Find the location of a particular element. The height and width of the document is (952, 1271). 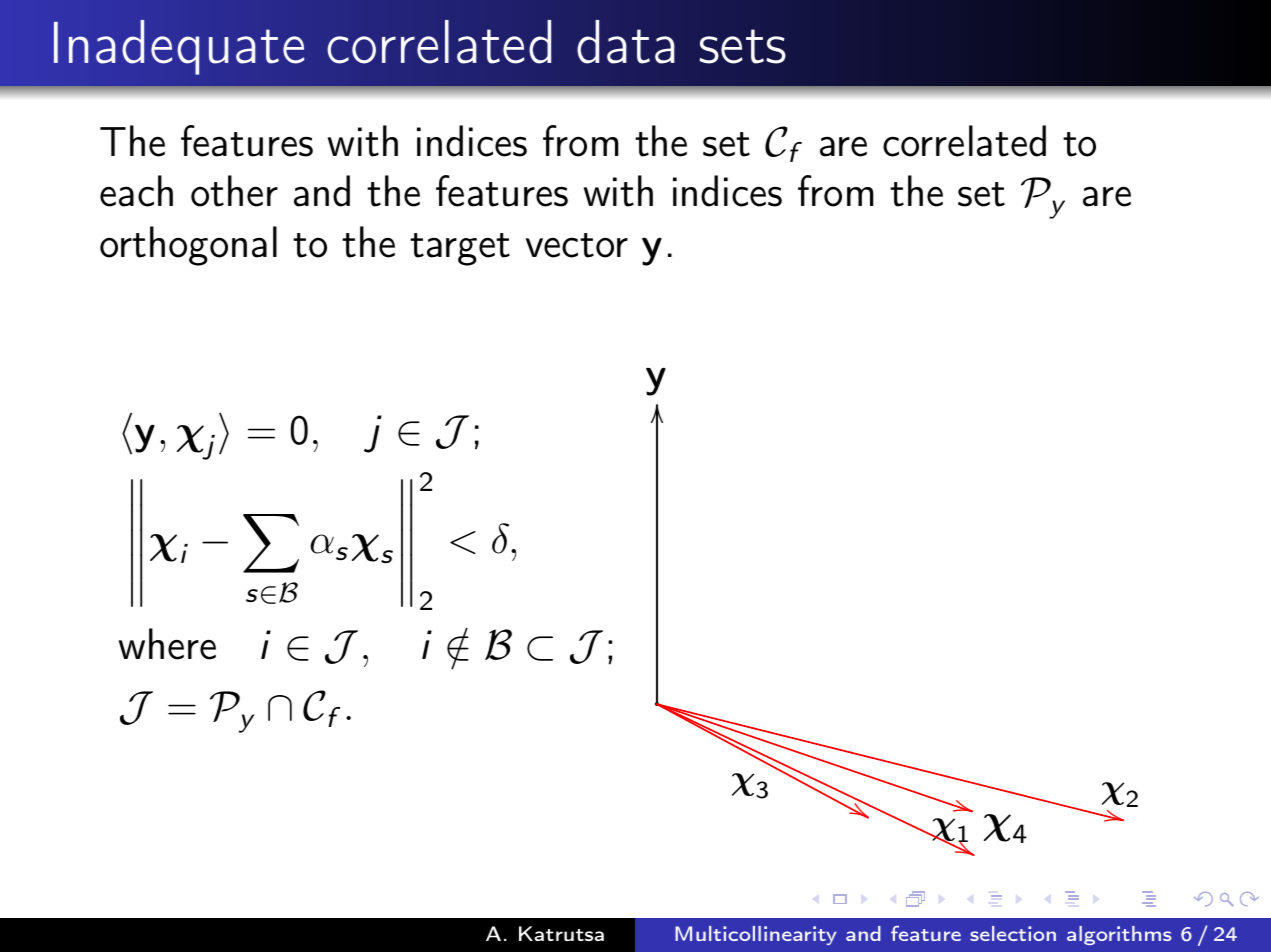

other is located at coordinates (234, 191).
